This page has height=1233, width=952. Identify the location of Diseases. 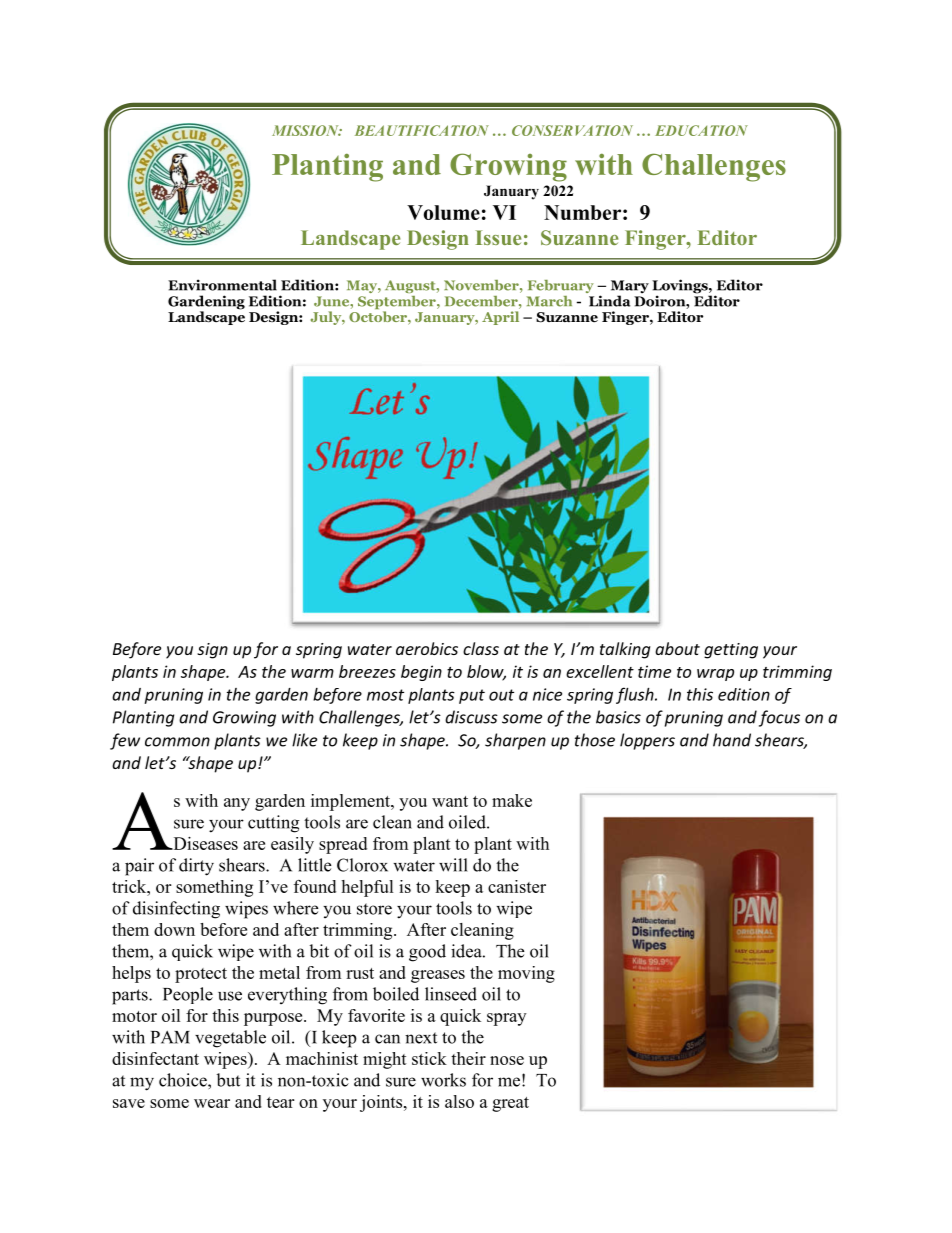
(204, 843).
